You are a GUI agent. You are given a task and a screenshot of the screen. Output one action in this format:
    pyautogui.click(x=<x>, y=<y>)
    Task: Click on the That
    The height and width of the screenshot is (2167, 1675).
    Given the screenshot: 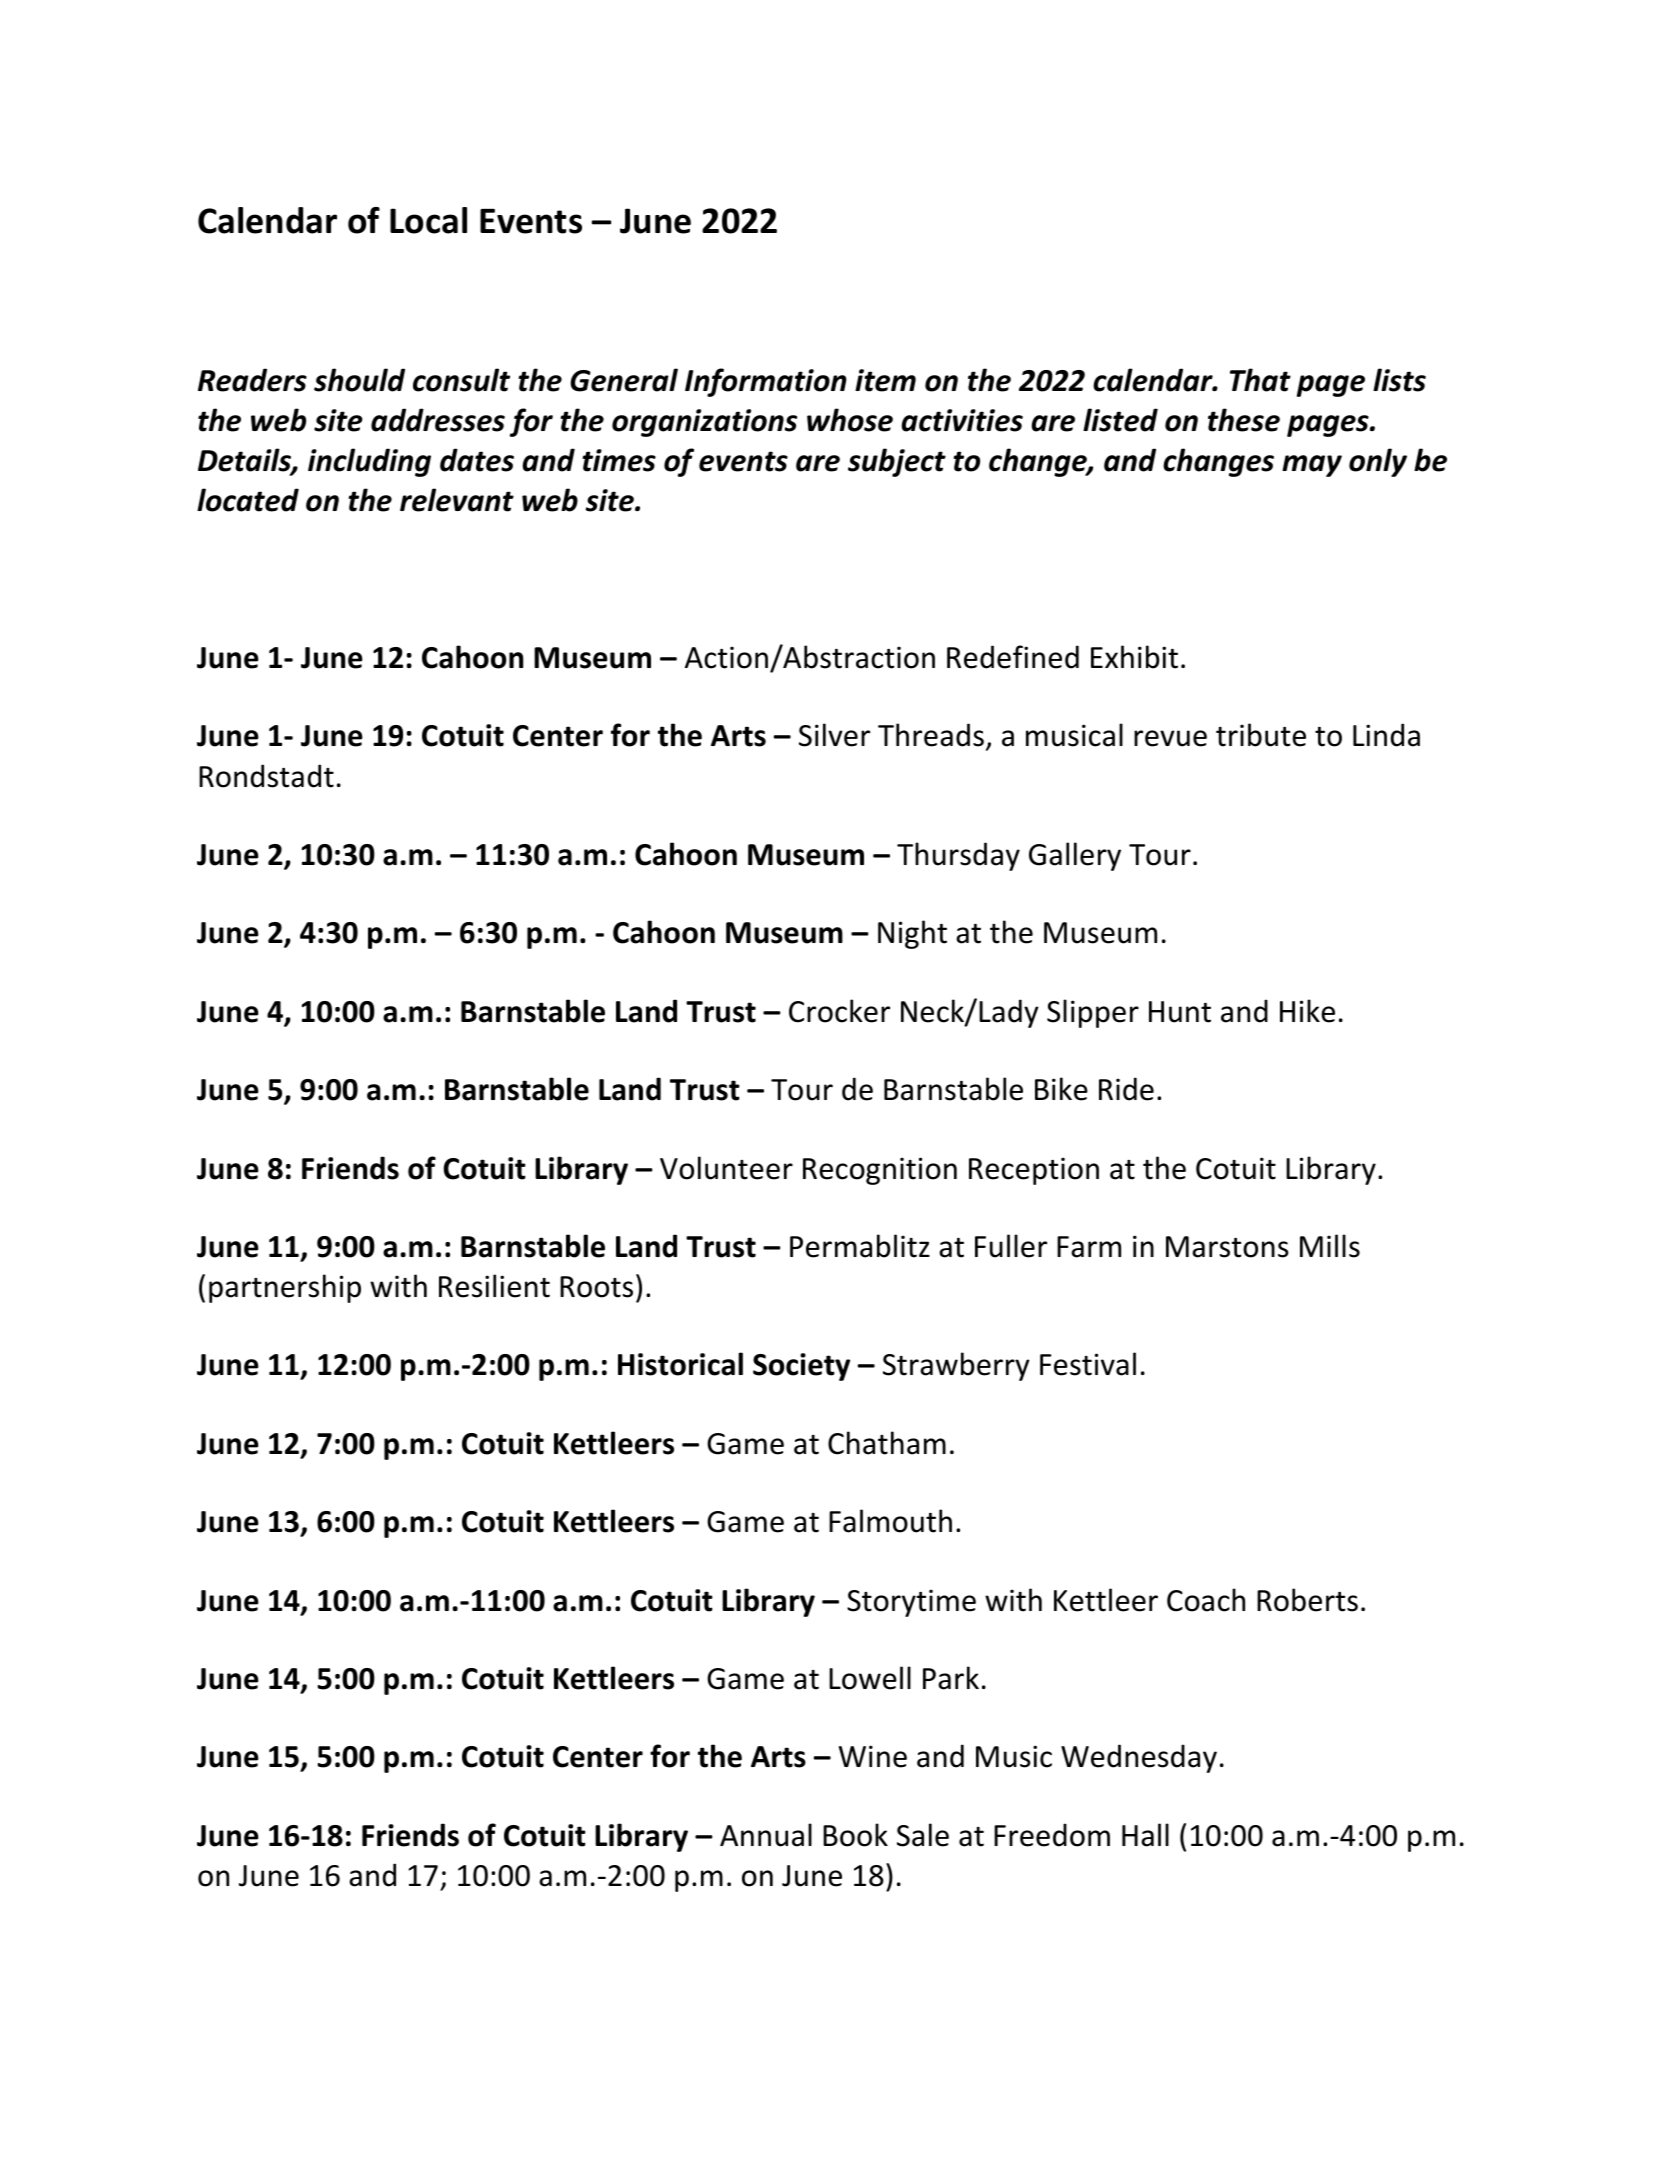 What is the action you would take?
    pyautogui.click(x=1260, y=380)
